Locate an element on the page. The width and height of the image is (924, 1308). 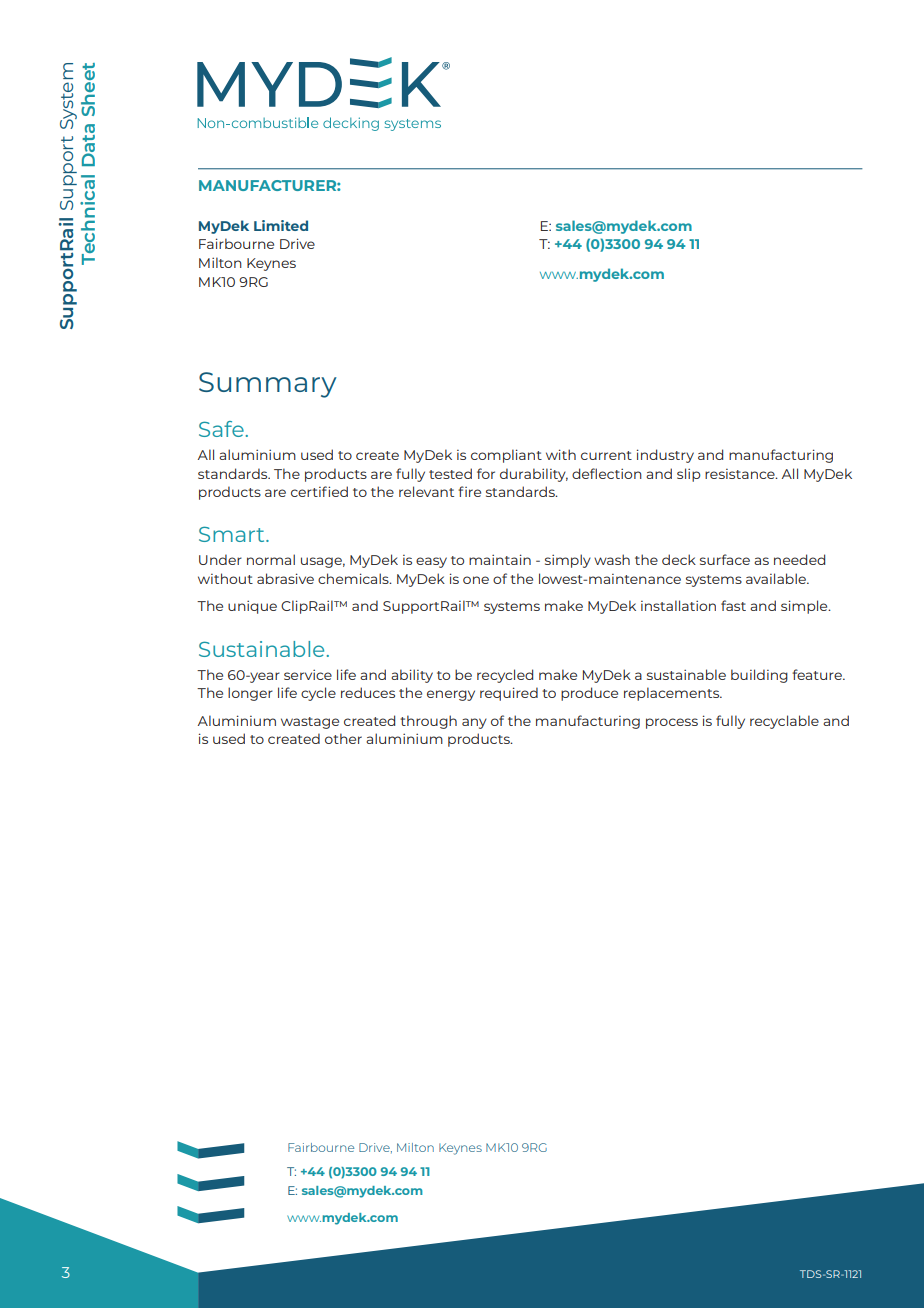
any is located at coordinates (474, 723).
